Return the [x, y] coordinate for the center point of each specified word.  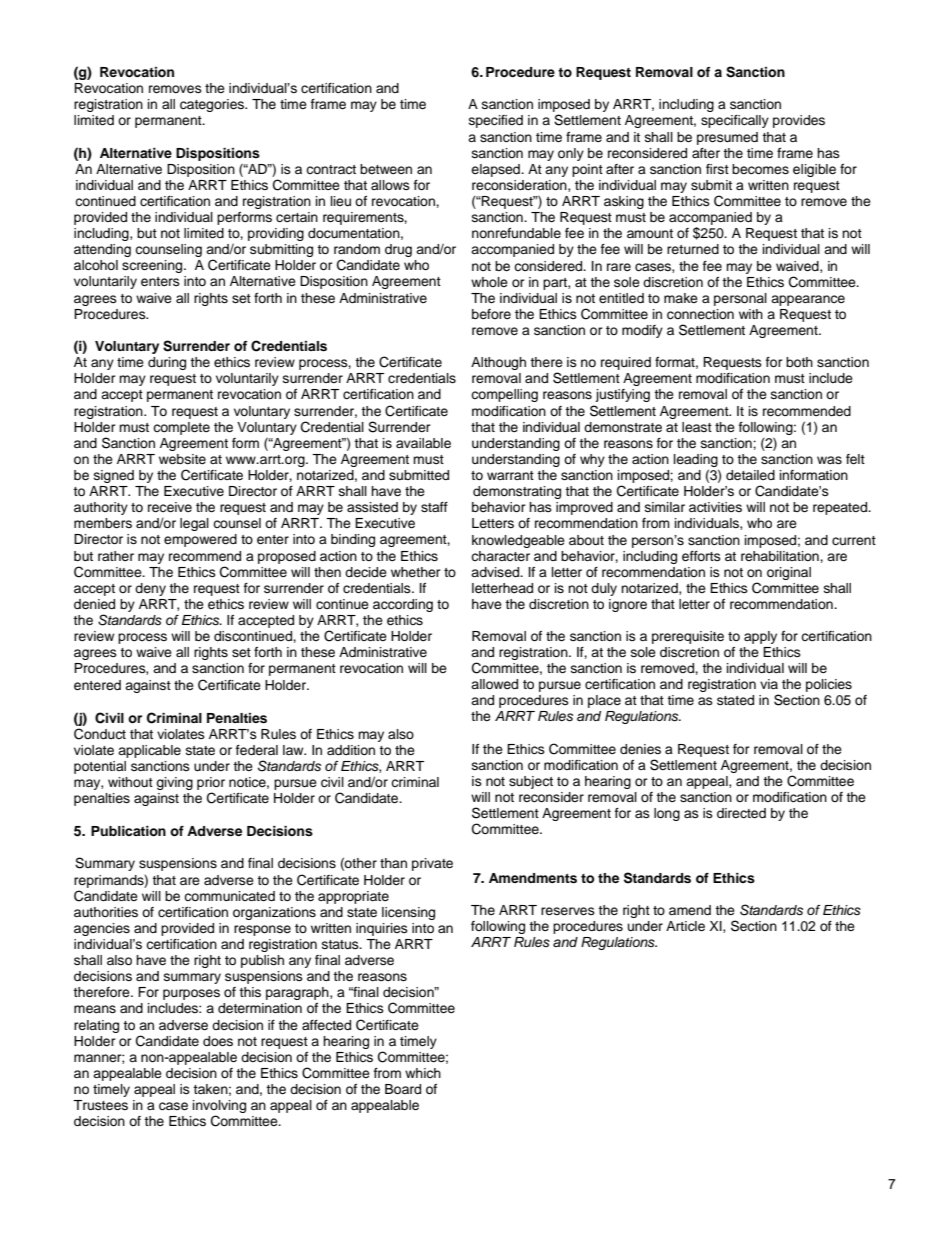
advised [496, 572]
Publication [128, 831]
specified [496, 121]
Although [498, 363]
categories [213, 105]
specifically [735, 121]
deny [150, 589]
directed [741, 813]
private [432, 864]
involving [219, 1108]
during [167, 363]
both [799, 362]
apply [760, 637]
